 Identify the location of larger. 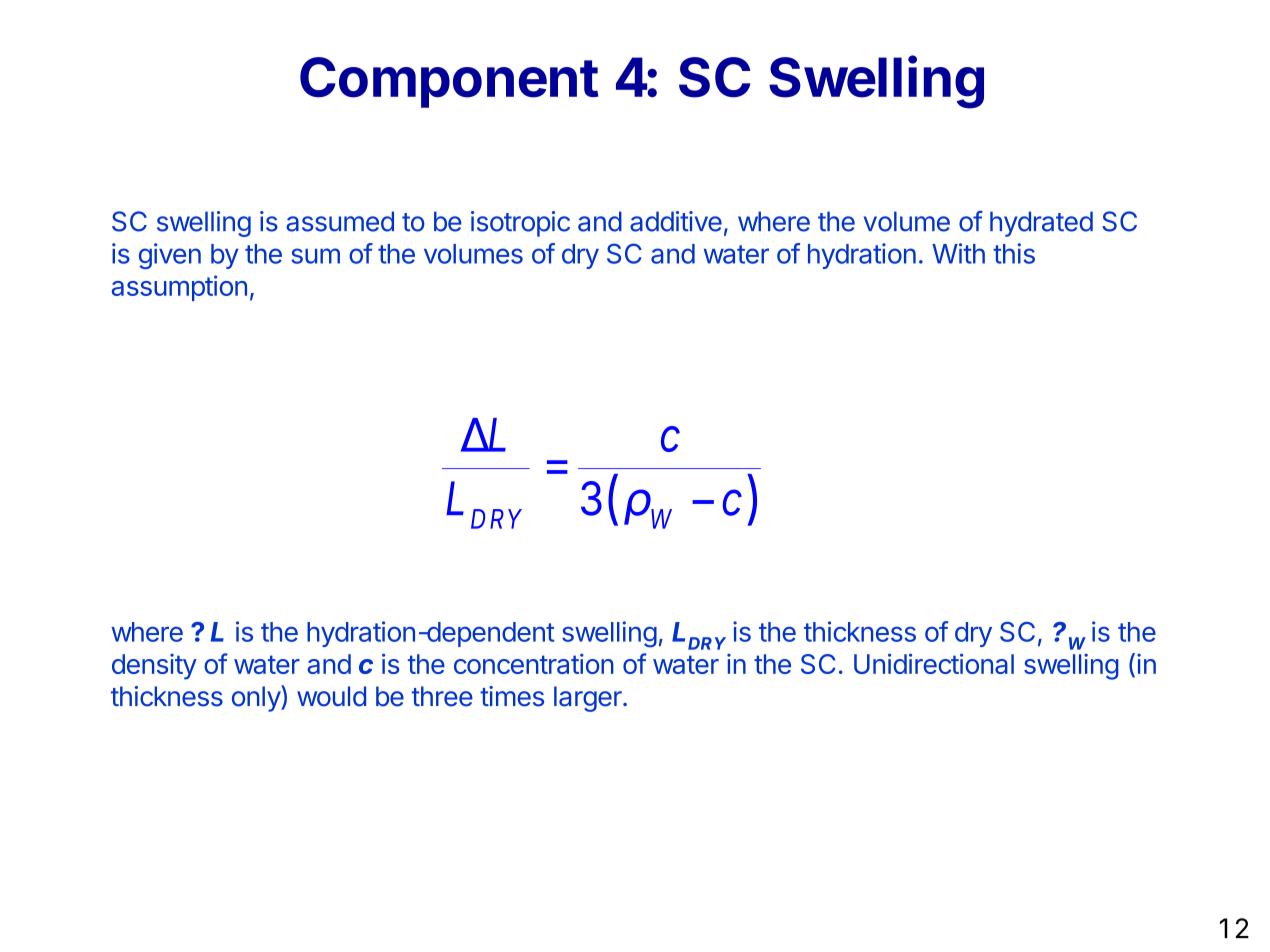
(589, 699).
